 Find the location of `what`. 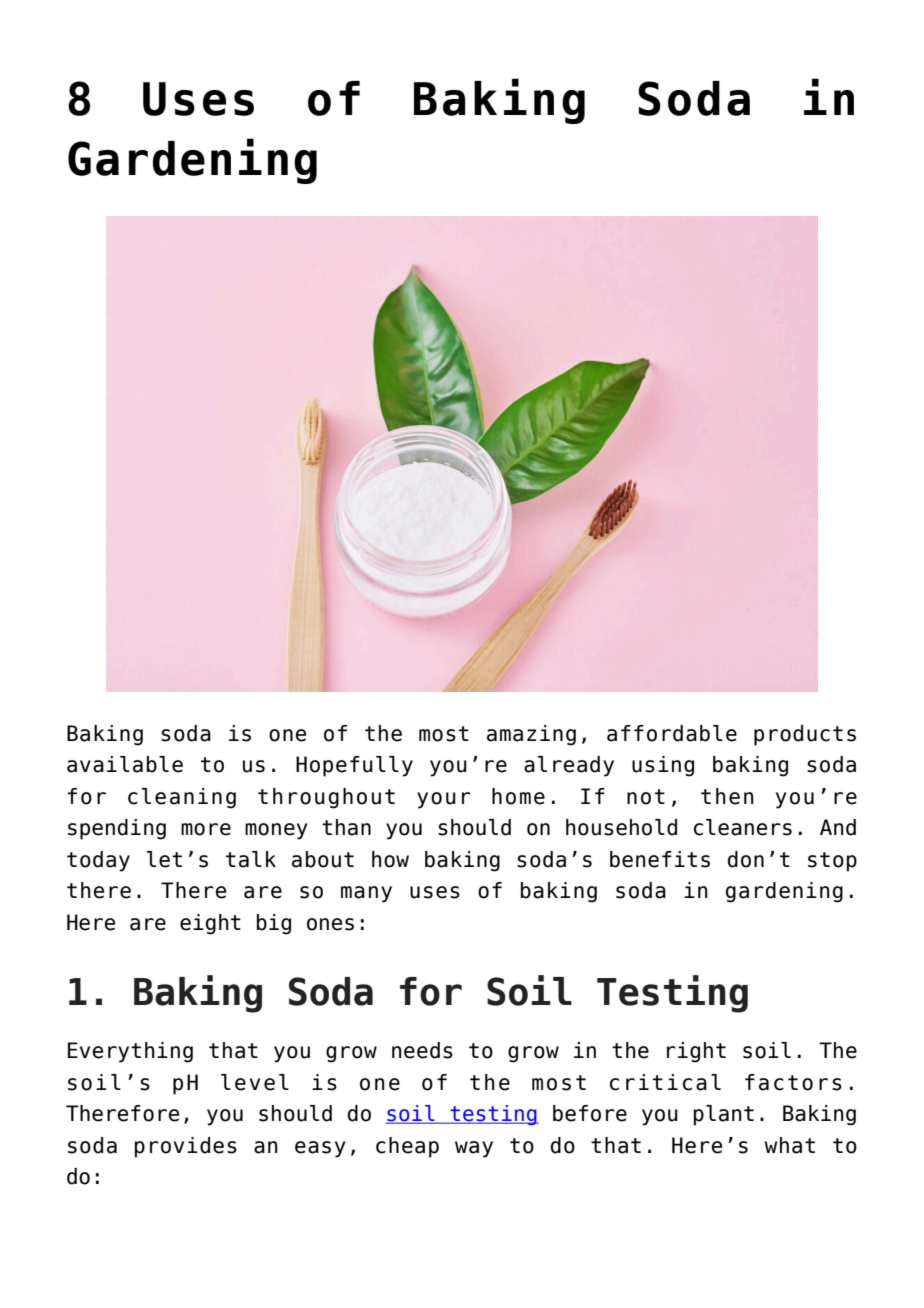

what is located at coordinates (789, 1145).
